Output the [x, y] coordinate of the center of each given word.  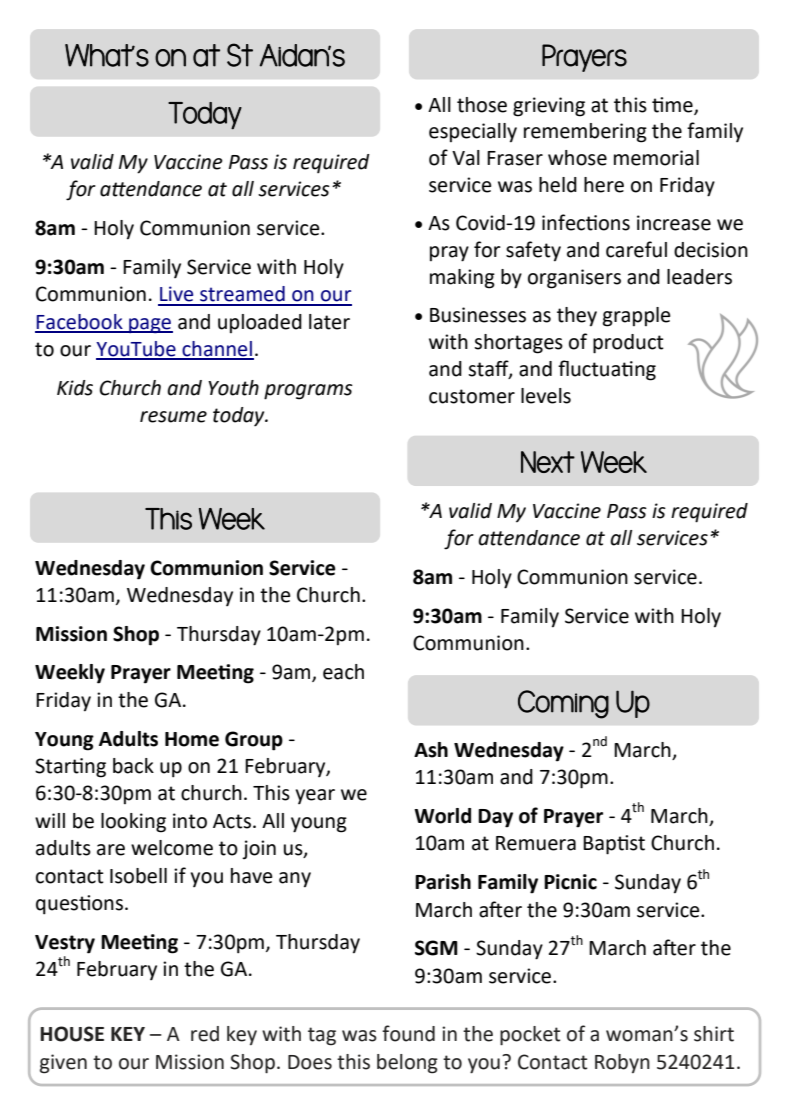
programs [308, 392]
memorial [656, 158]
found [408, 1033]
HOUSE [72, 1034]
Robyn [622, 1063]
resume [173, 417]
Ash [431, 750]
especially [473, 133]
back [133, 766]
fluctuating [607, 370]
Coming [563, 704]
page [150, 326]
